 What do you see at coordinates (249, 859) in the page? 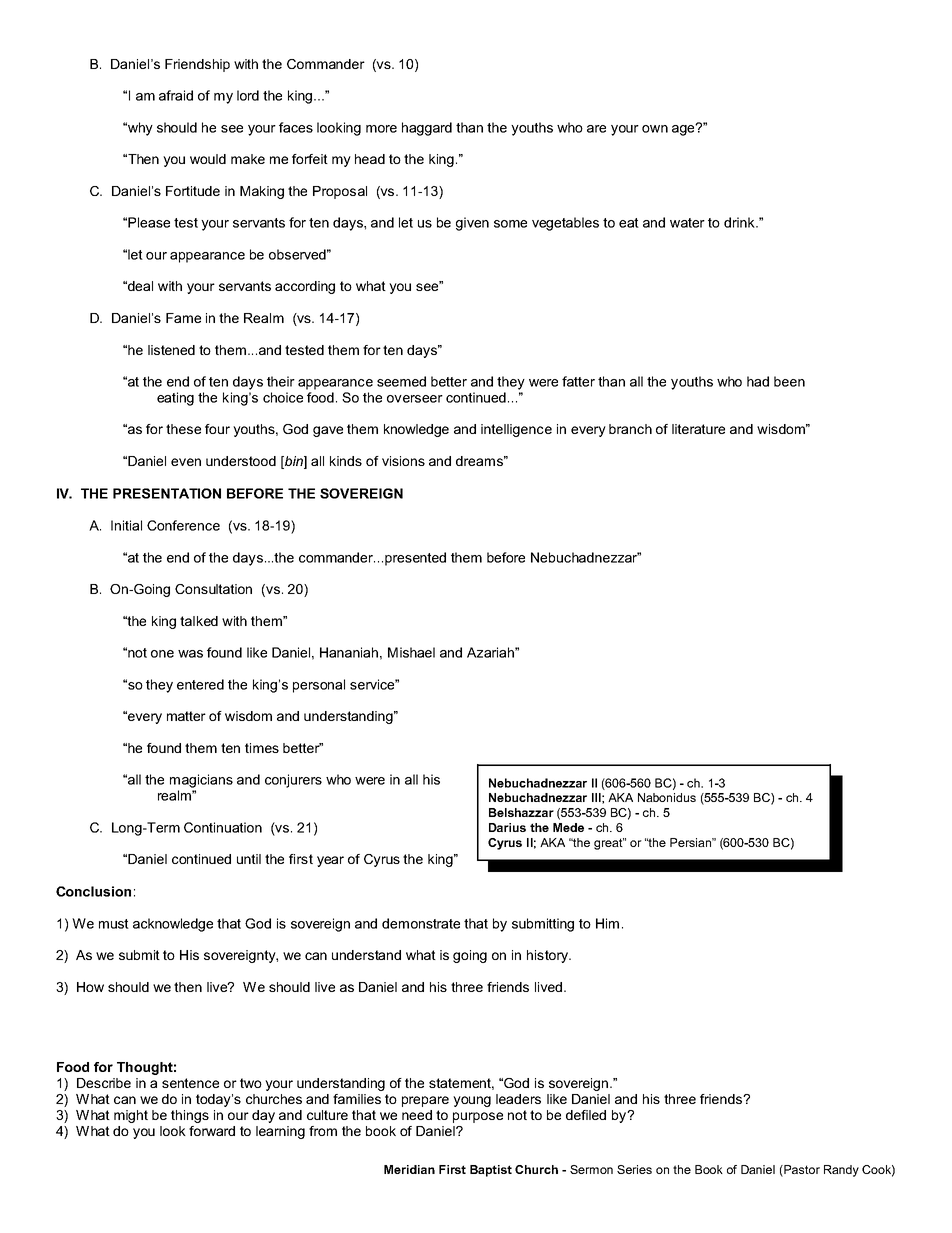
I see `until` at bounding box center [249, 859].
